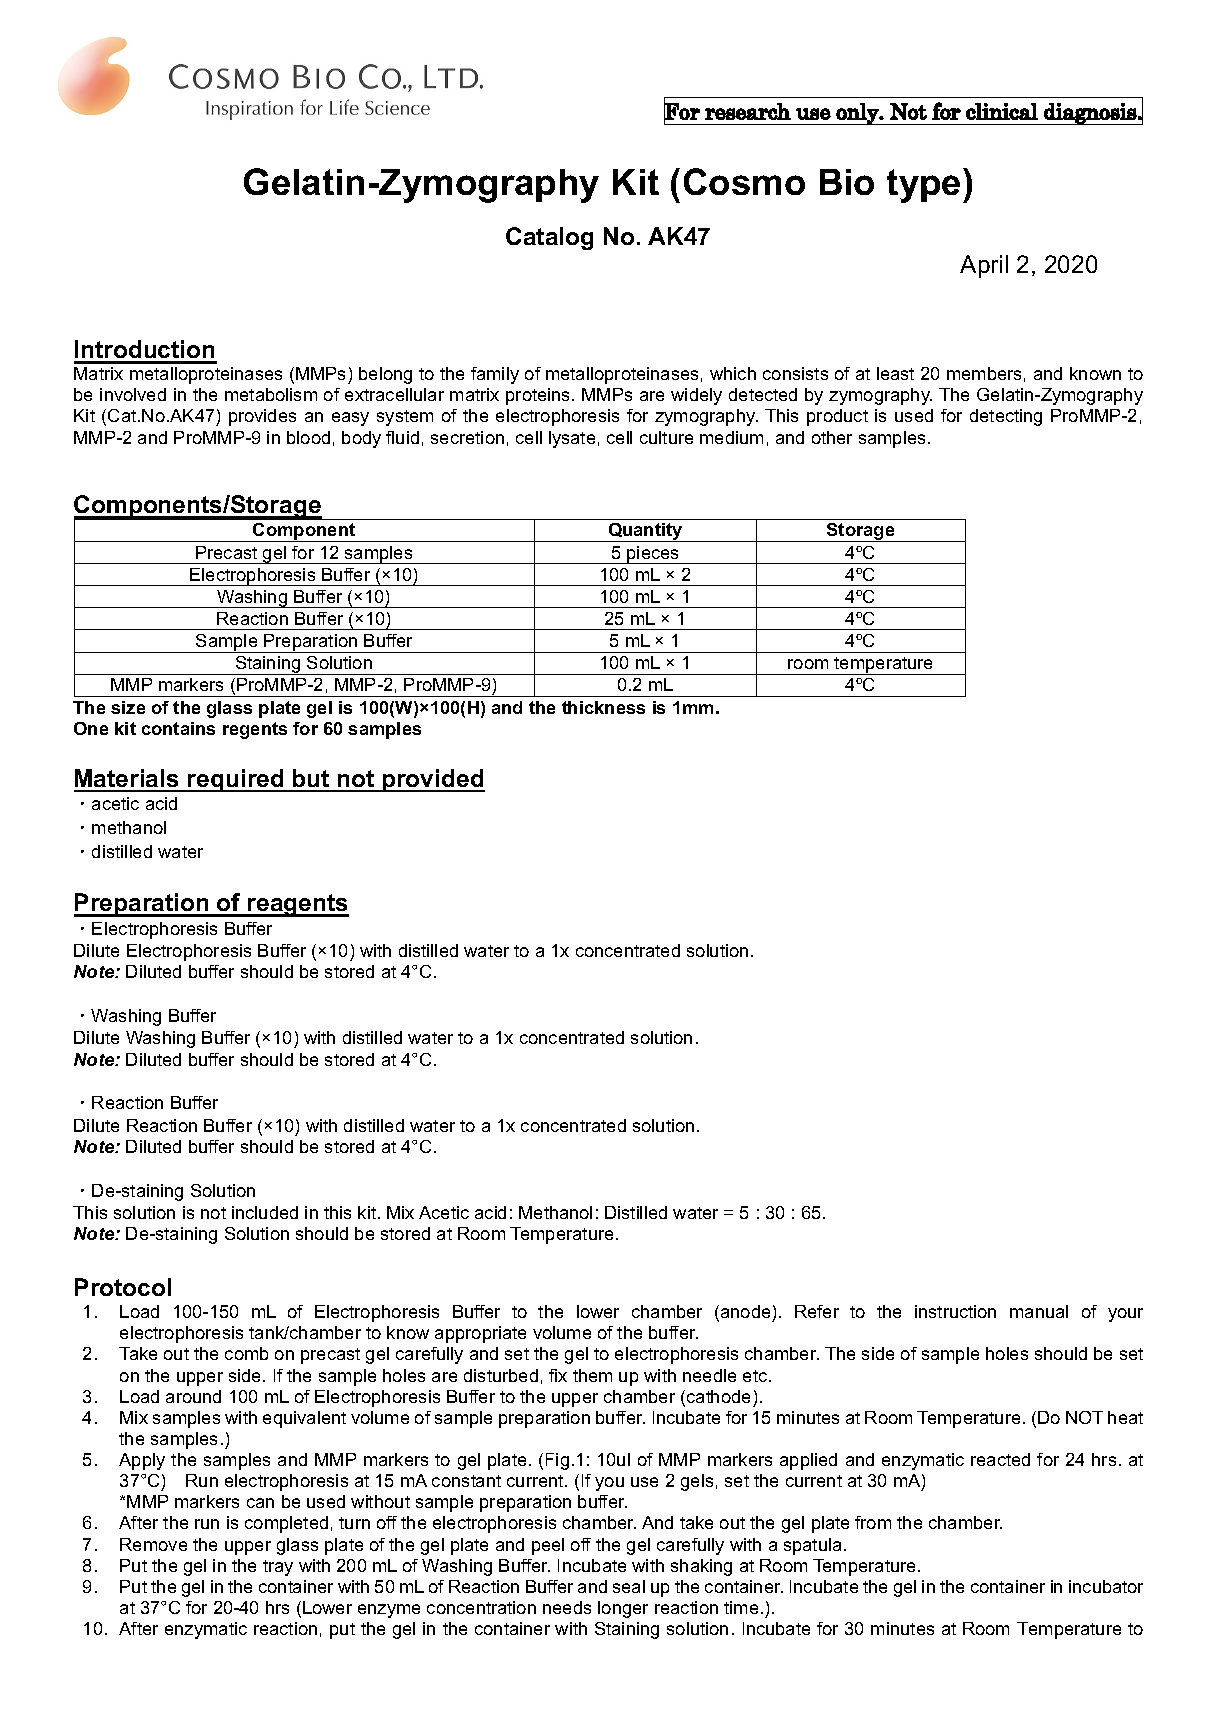 This screenshot has height=1721, width=1217. What do you see at coordinates (629, 1586) in the screenshot?
I see `seal` at bounding box center [629, 1586].
